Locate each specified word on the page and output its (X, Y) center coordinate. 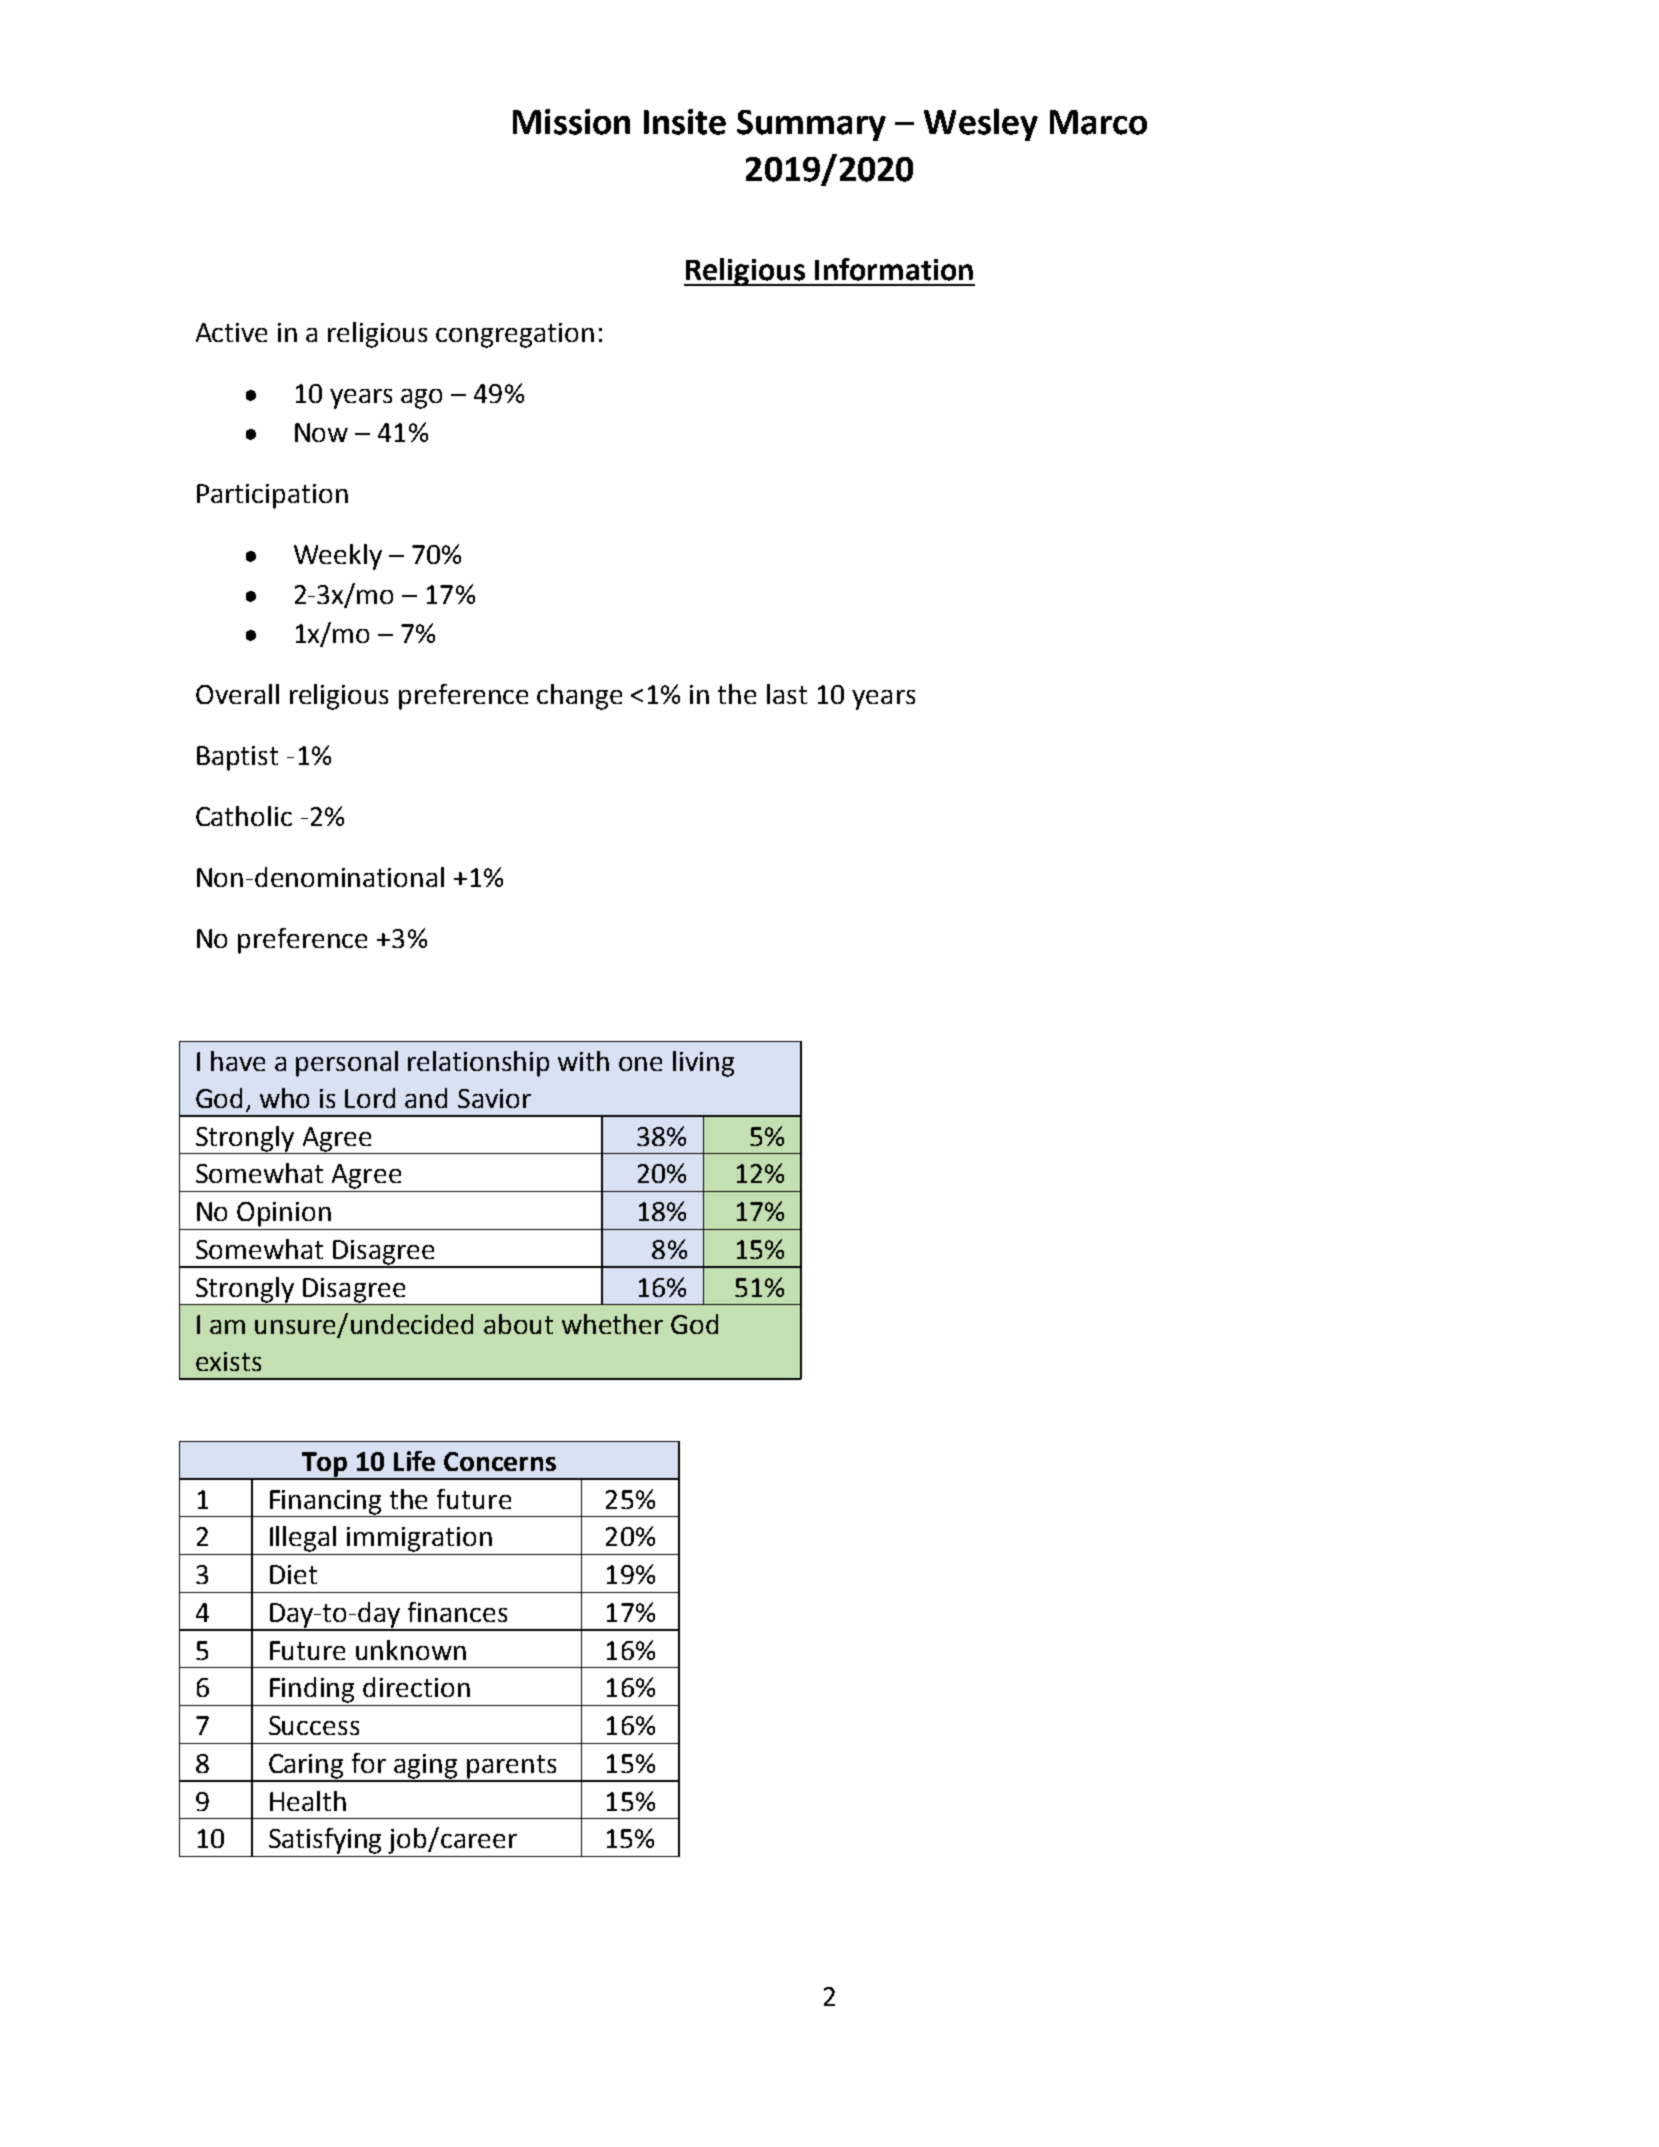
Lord (370, 1098)
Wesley (981, 124)
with (583, 1061)
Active (231, 332)
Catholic (244, 816)
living (703, 1064)
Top (324, 1465)
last (787, 694)
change (579, 697)
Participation (272, 496)
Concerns (500, 1461)
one (640, 1064)
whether (612, 1324)
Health (308, 1801)
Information (894, 269)
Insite (685, 122)
